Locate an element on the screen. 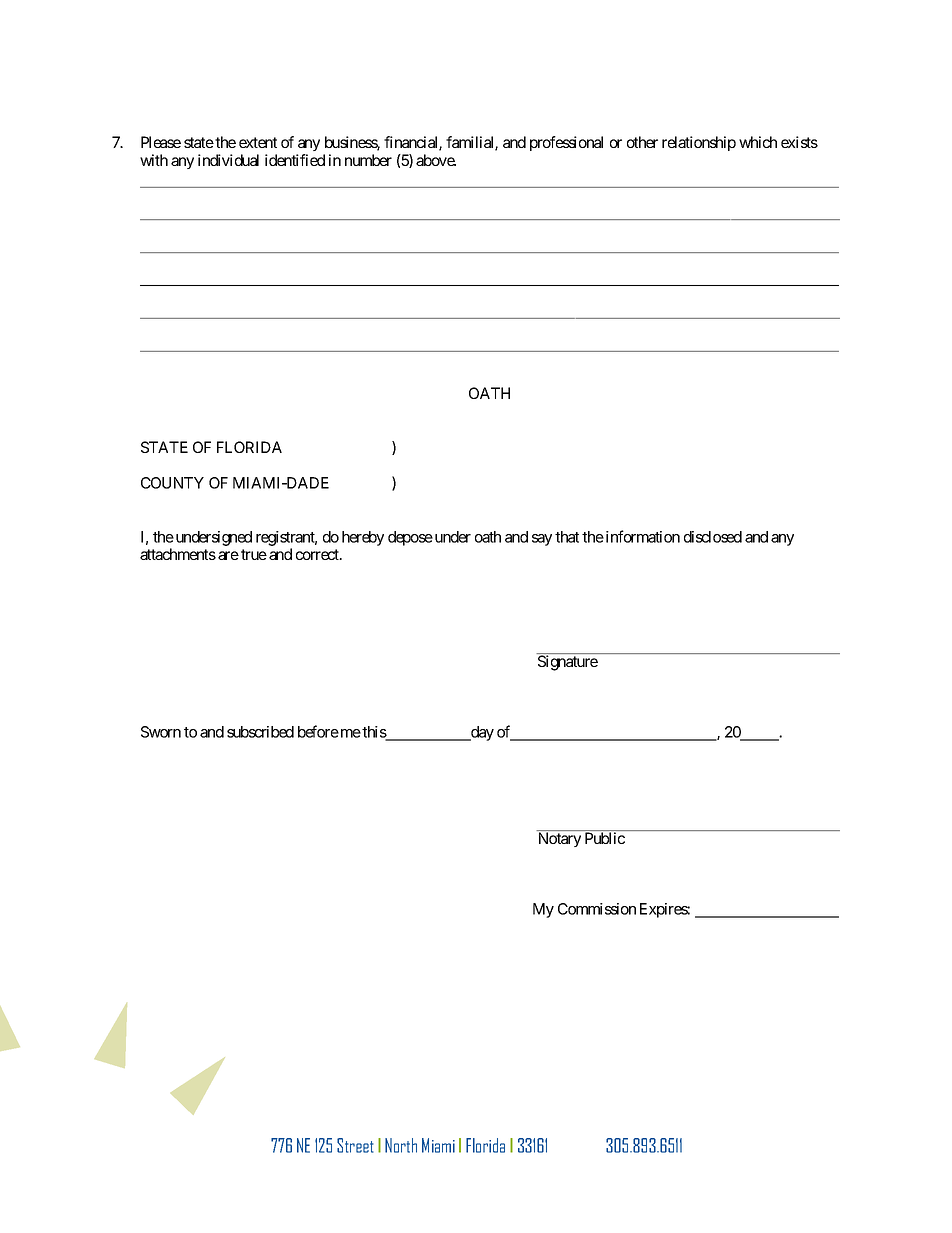 This screenshot has width=952, height=1233. above is located at coordinates (436, 160).
